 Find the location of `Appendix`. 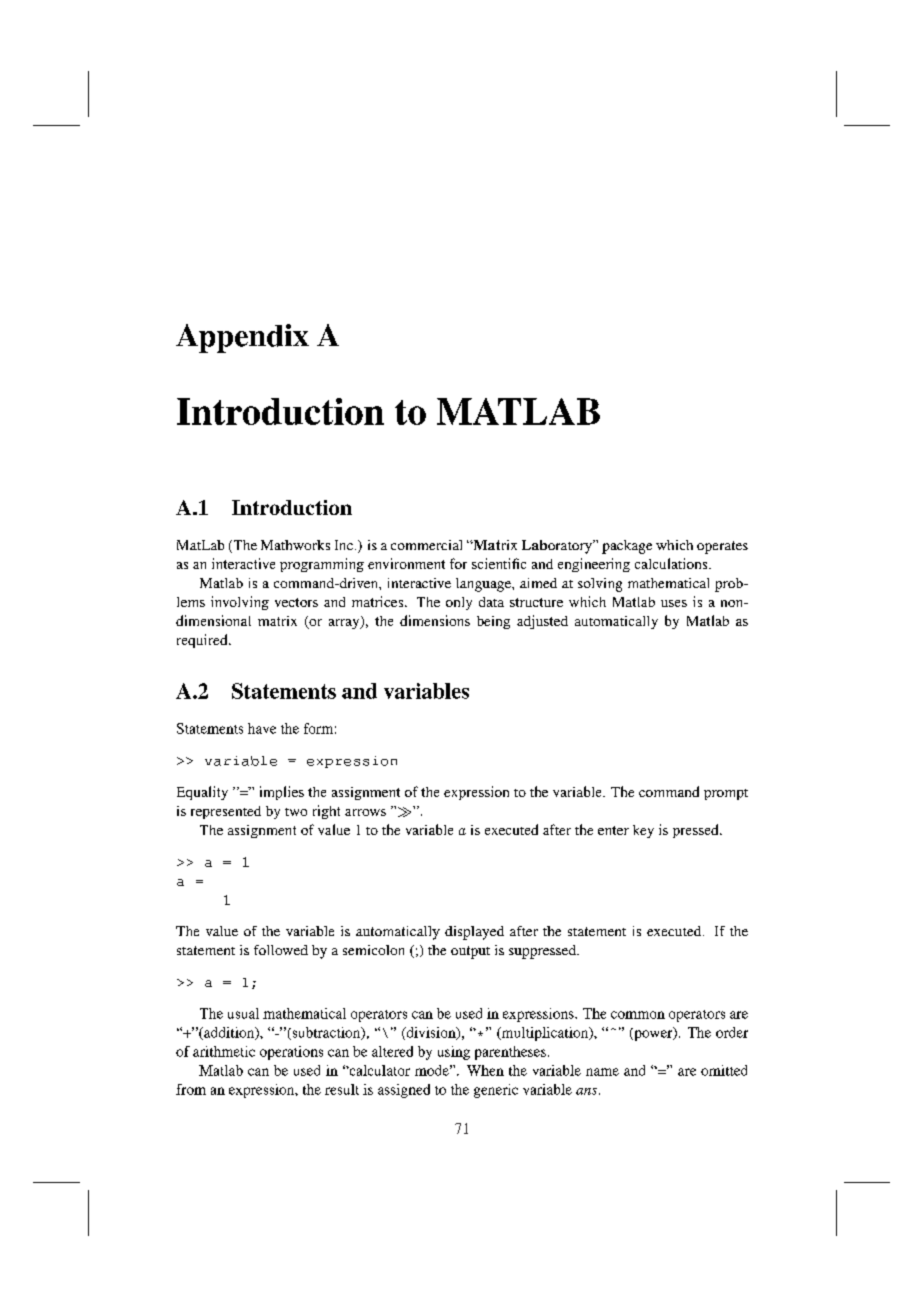

Appendix is located at coordinates (242, 338).
